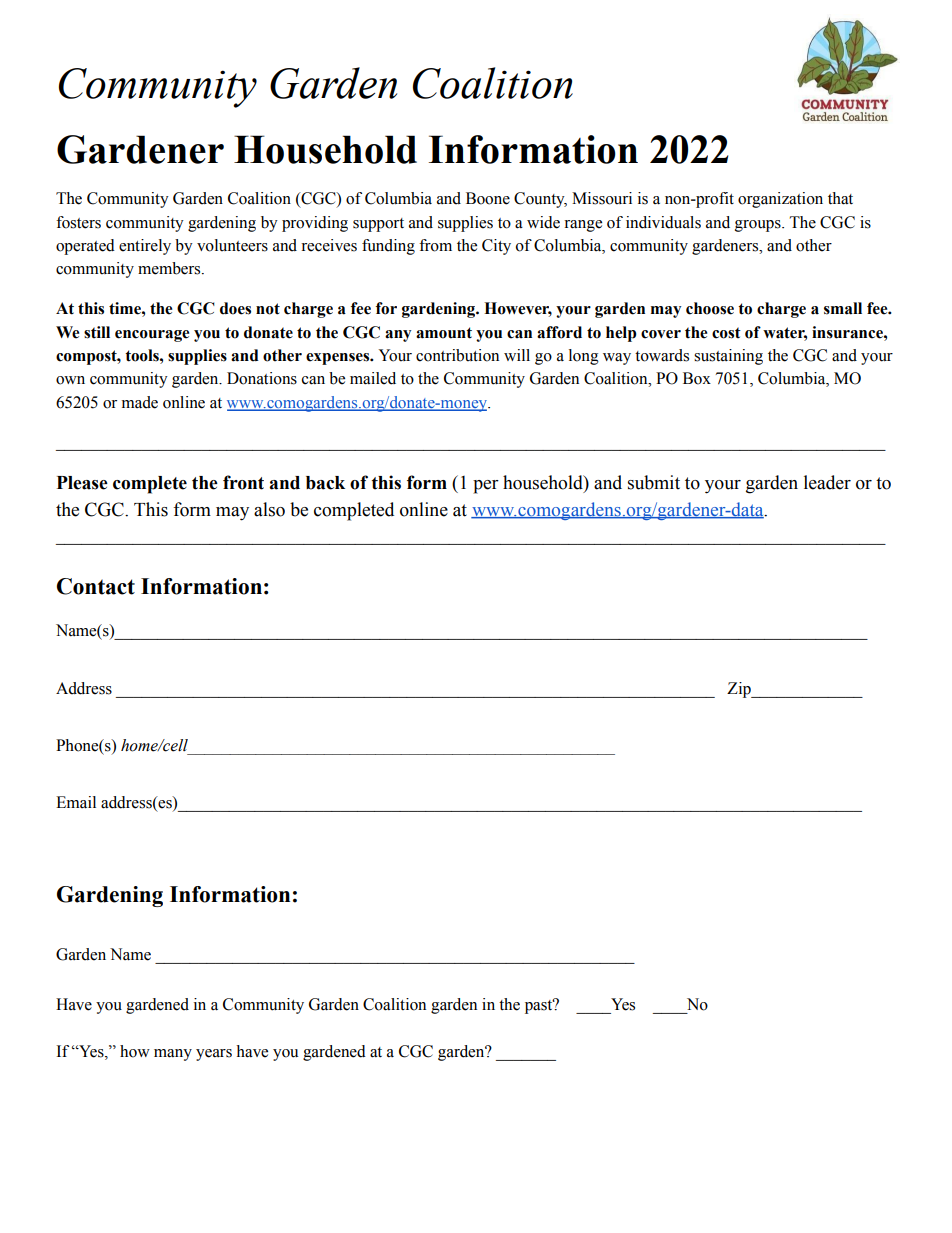  Describe the element at coordinates (373, 378) in the document. I see `mailed` at that location.
